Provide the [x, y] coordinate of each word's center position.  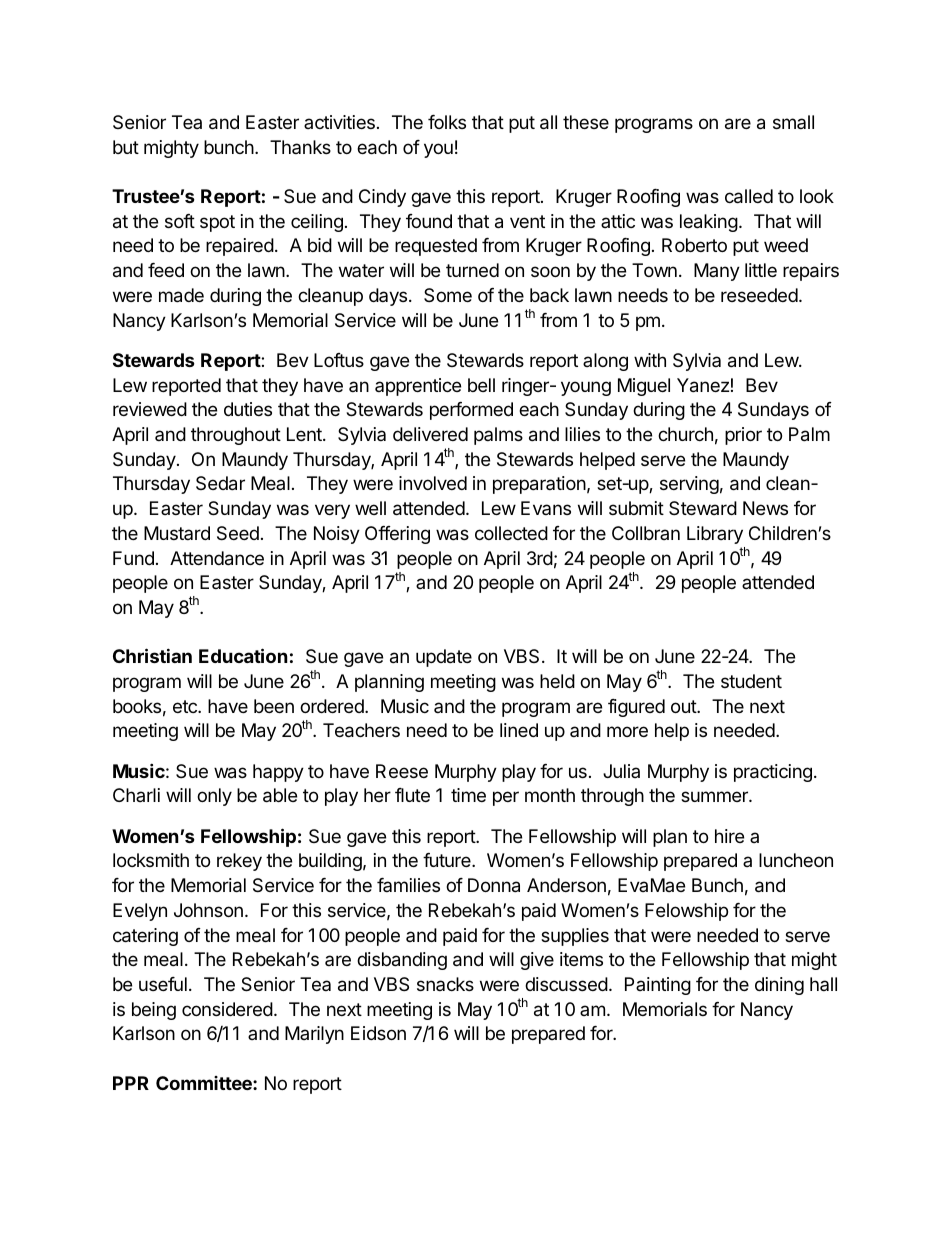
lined [519, 730]
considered [227, 1009]
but [126, 147]
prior [743, 436]
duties [248, 409]
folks [447, 122]
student [751, 681]
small [793, 122]
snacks [445, 984]
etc [186, 706]
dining [779, 986]
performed [471, 411]
